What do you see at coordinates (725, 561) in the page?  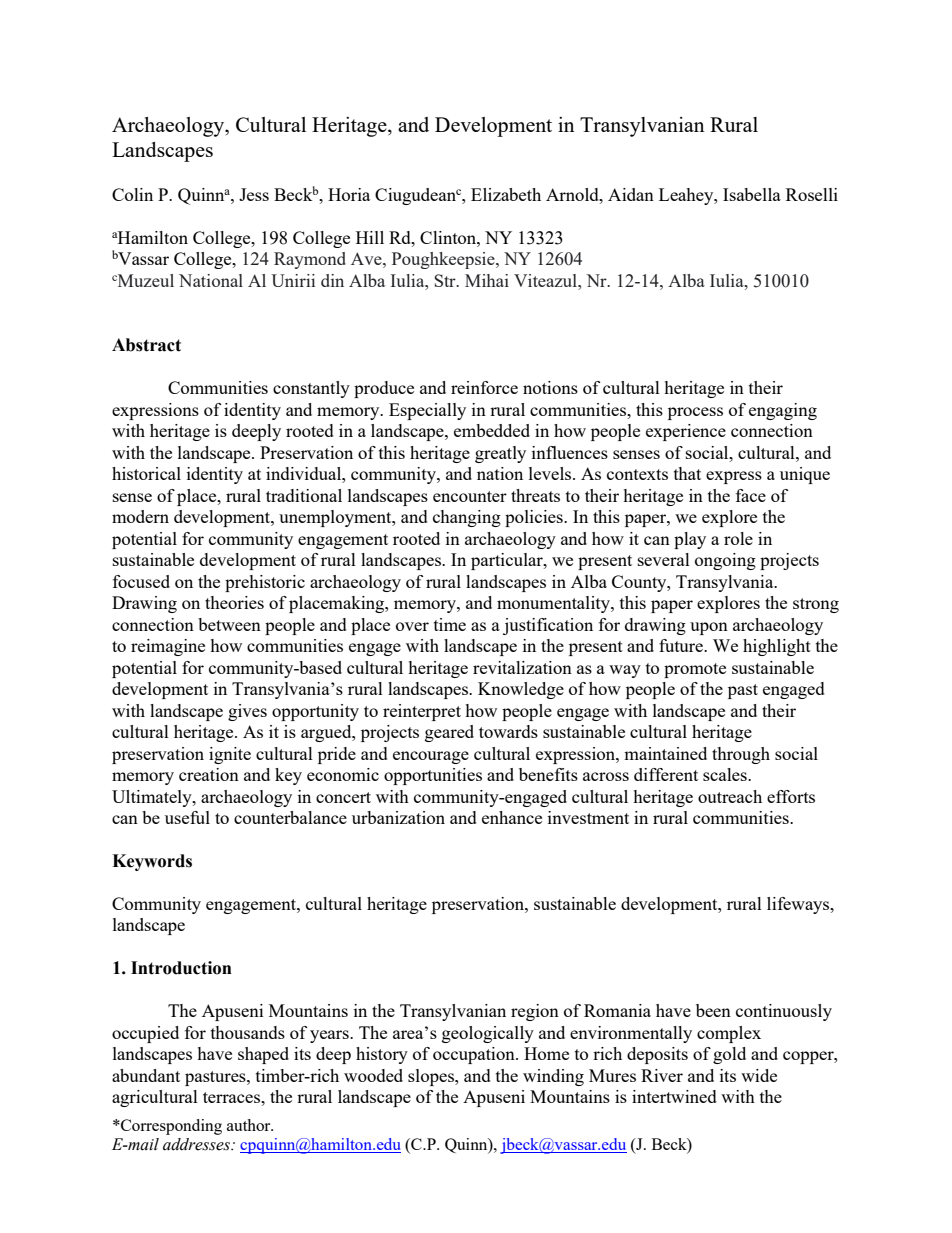 I see `ongoing` at bounding box center [725, 561].
